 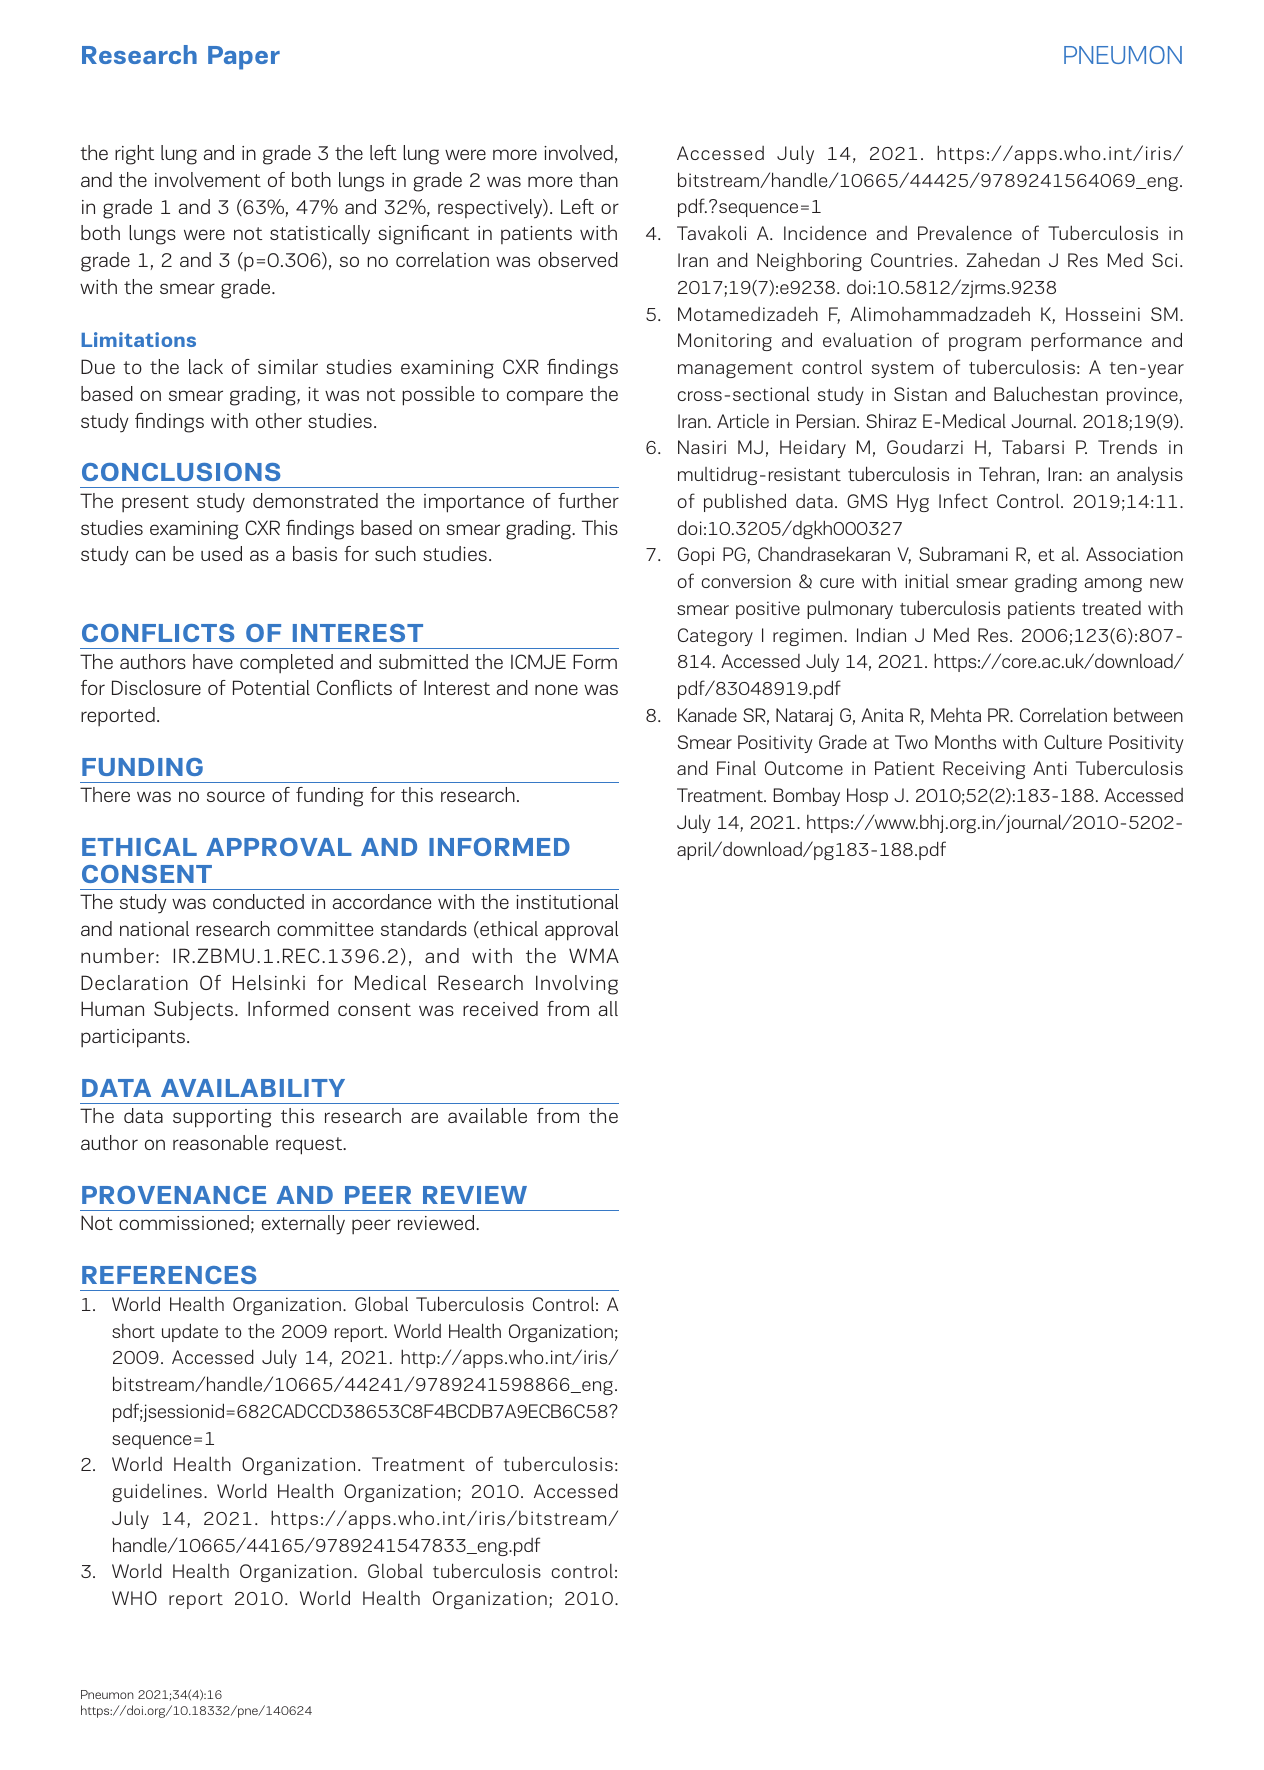 I want to click on available, so click(x=487, y=1115).
